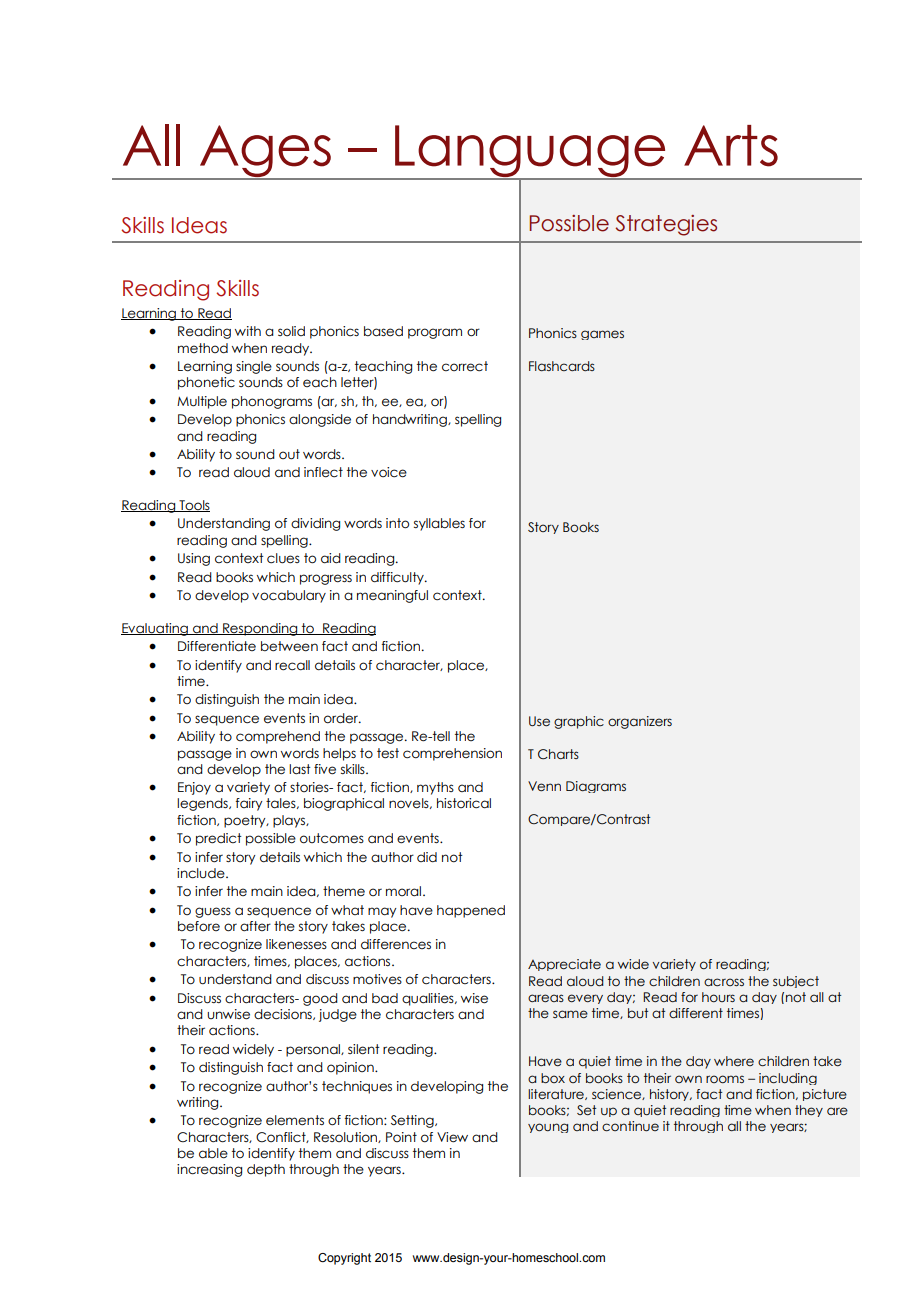  What do you see at coordinates (202, 873) in the screenshot?
I see `include` at bounding box center [202, 873].
